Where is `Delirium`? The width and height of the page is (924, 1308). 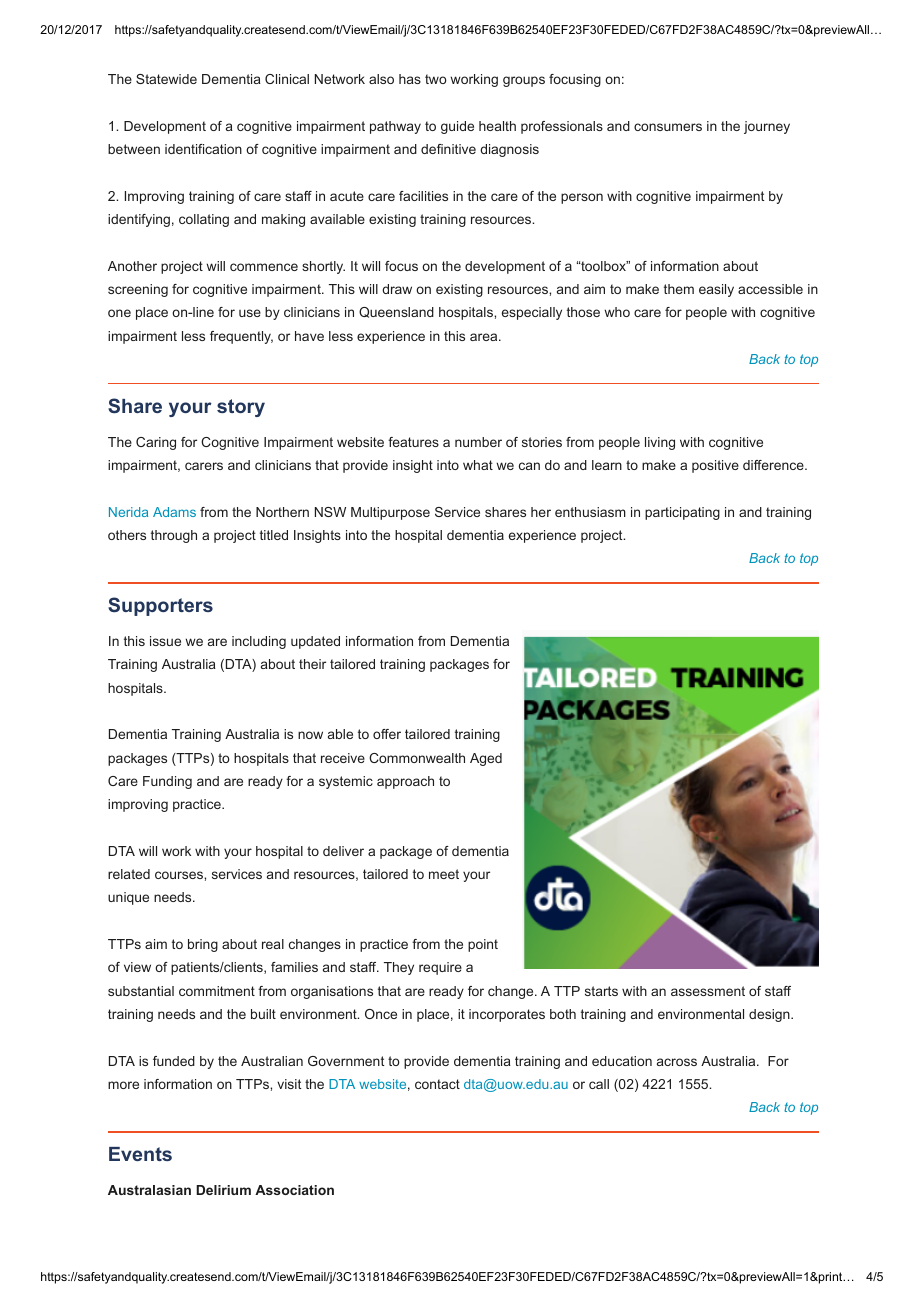 Delirium is located at coordinates (223, 1190).
